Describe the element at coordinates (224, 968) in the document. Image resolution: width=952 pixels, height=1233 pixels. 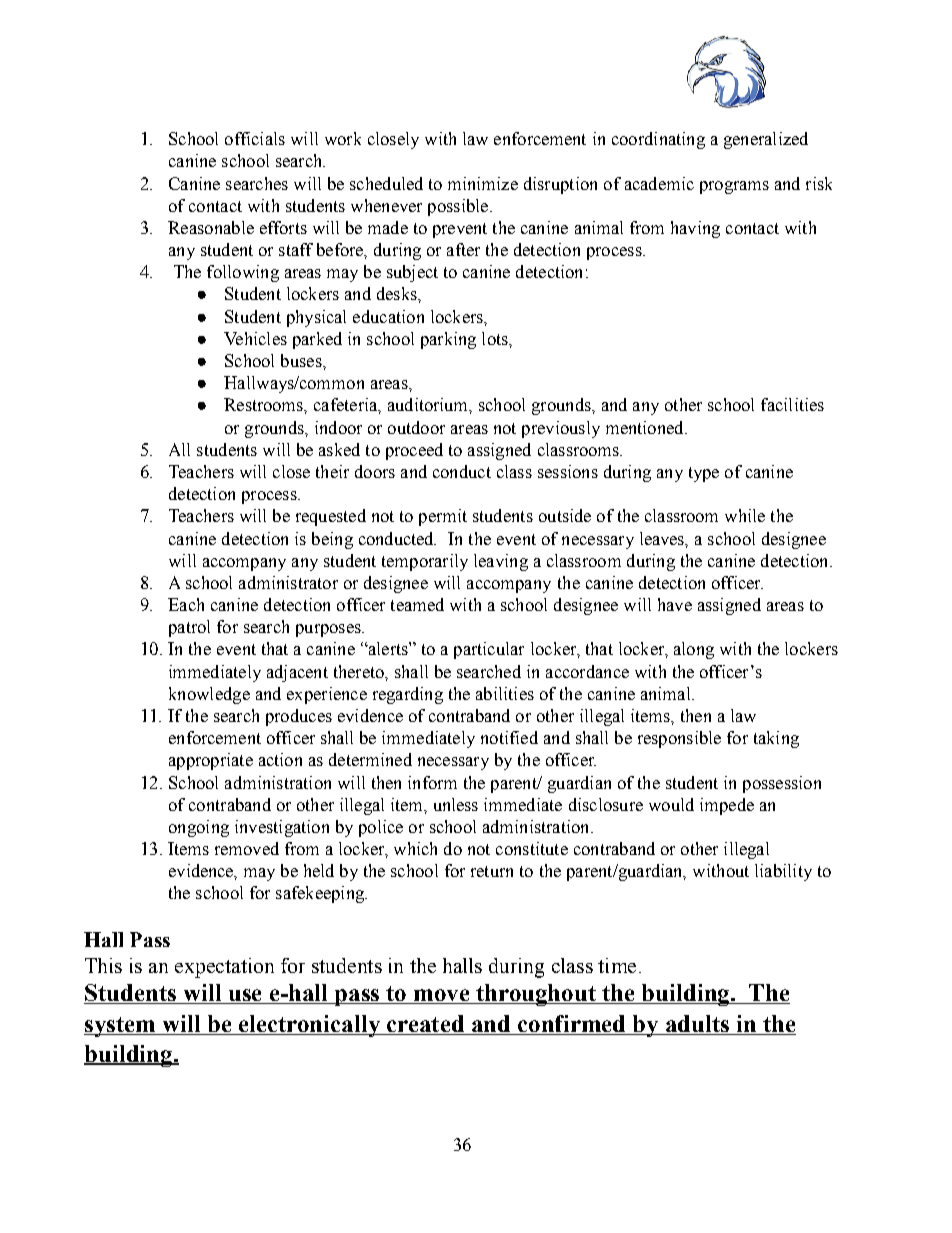
I see `expectation` at that location.
